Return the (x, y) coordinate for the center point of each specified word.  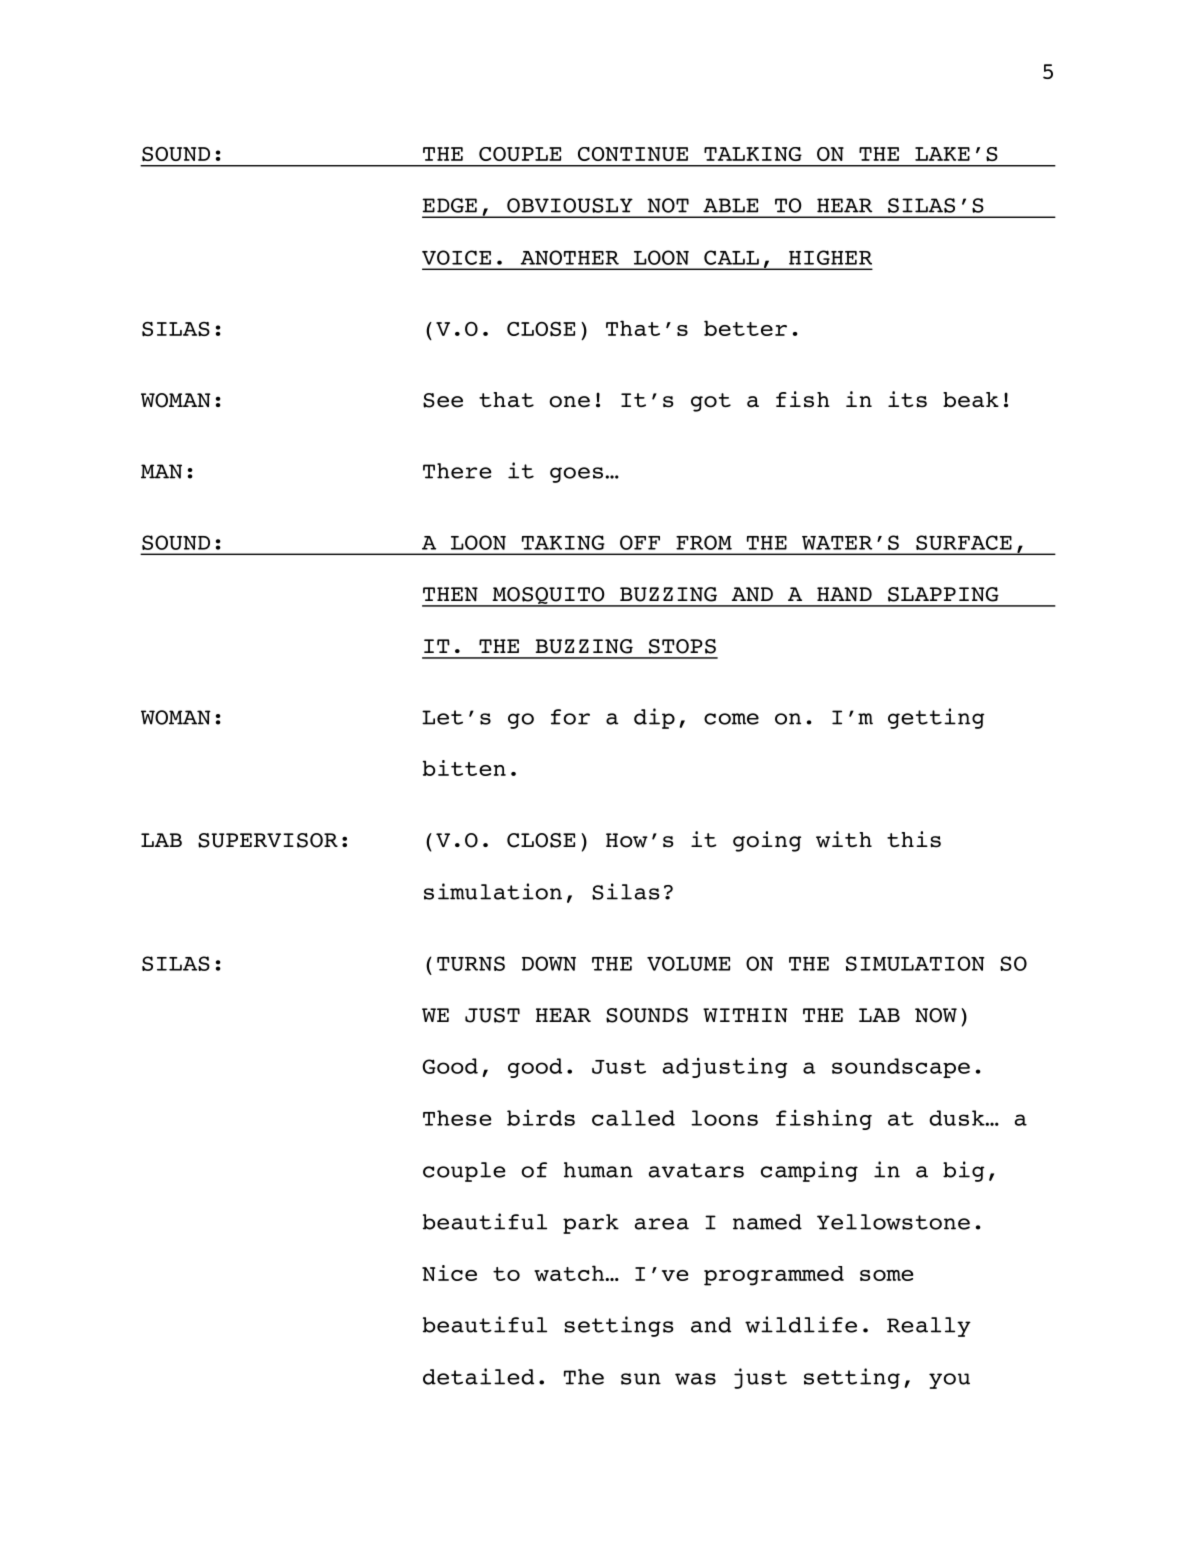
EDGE (450, 205)
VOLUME (688, 963)
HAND (844, 594)
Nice (449, 1273)
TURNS (471, 963)
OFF (640, 542)
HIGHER (830, 257)
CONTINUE (633, 154)
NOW (936, 1015)
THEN (450, 594)
